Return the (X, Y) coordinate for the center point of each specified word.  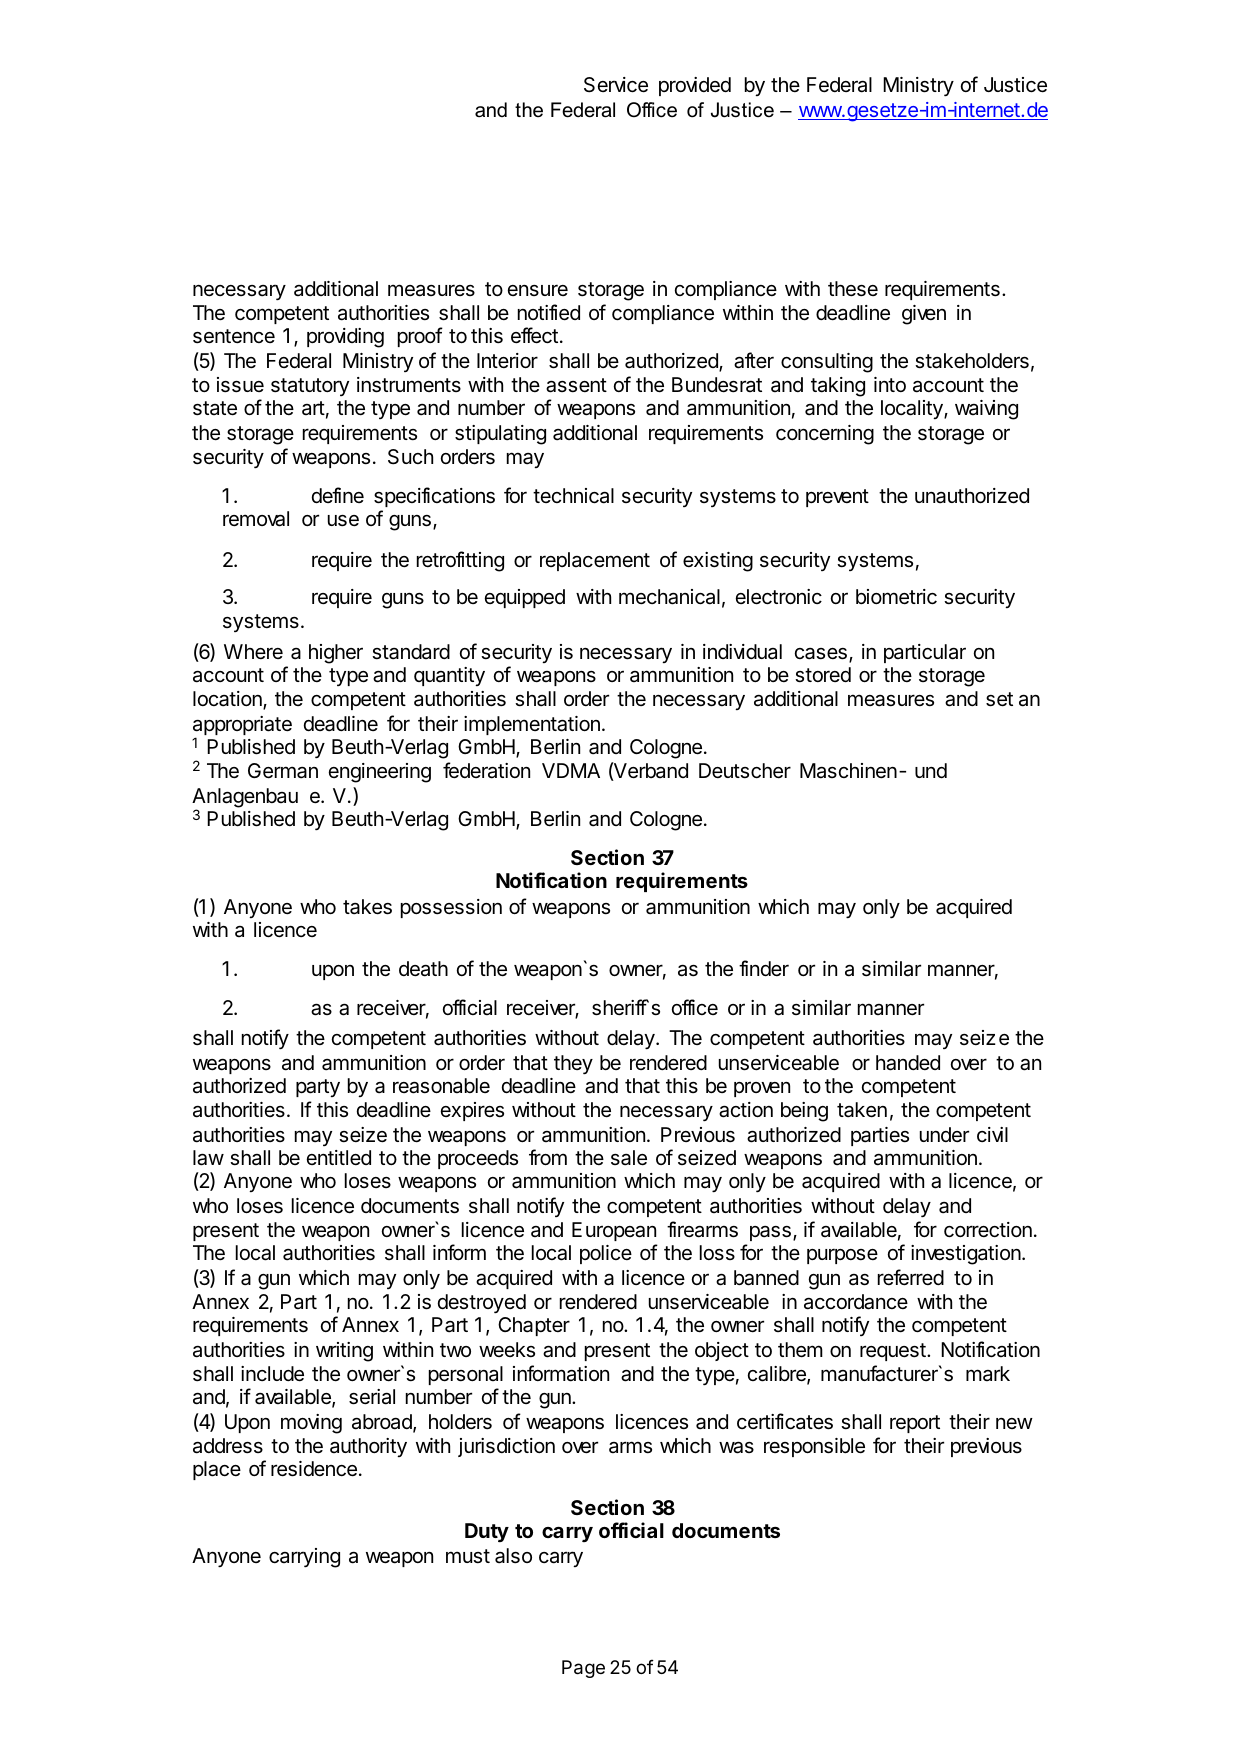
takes (367, 907)
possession (451, 908)
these (853, 289)
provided (695, 86)
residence (314, 1469)
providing (345, 338)
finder (764, 968)
